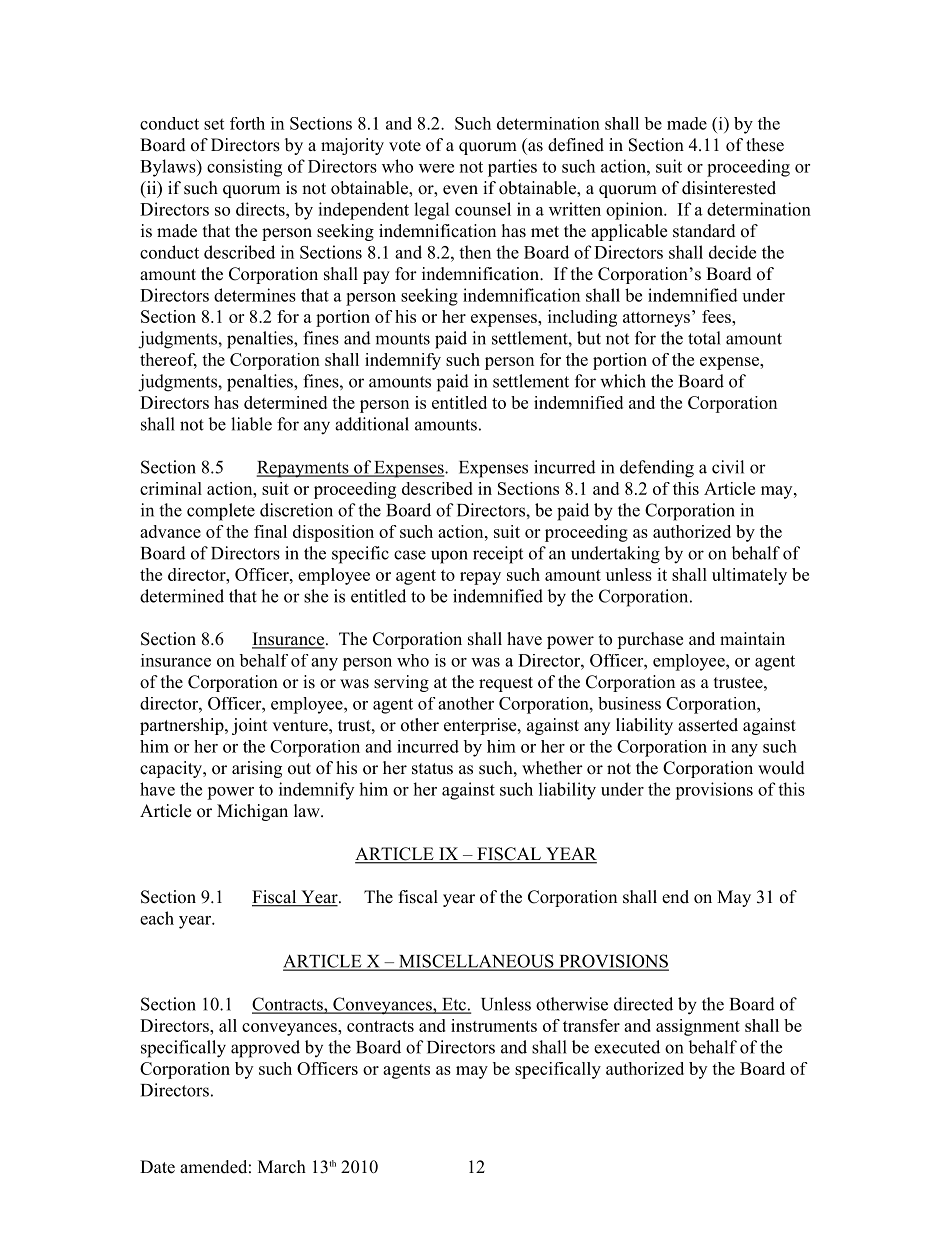 Image resolution: width=952 pixels, height=1233 pixels. I want to click on consisting, so click(244, 168).
